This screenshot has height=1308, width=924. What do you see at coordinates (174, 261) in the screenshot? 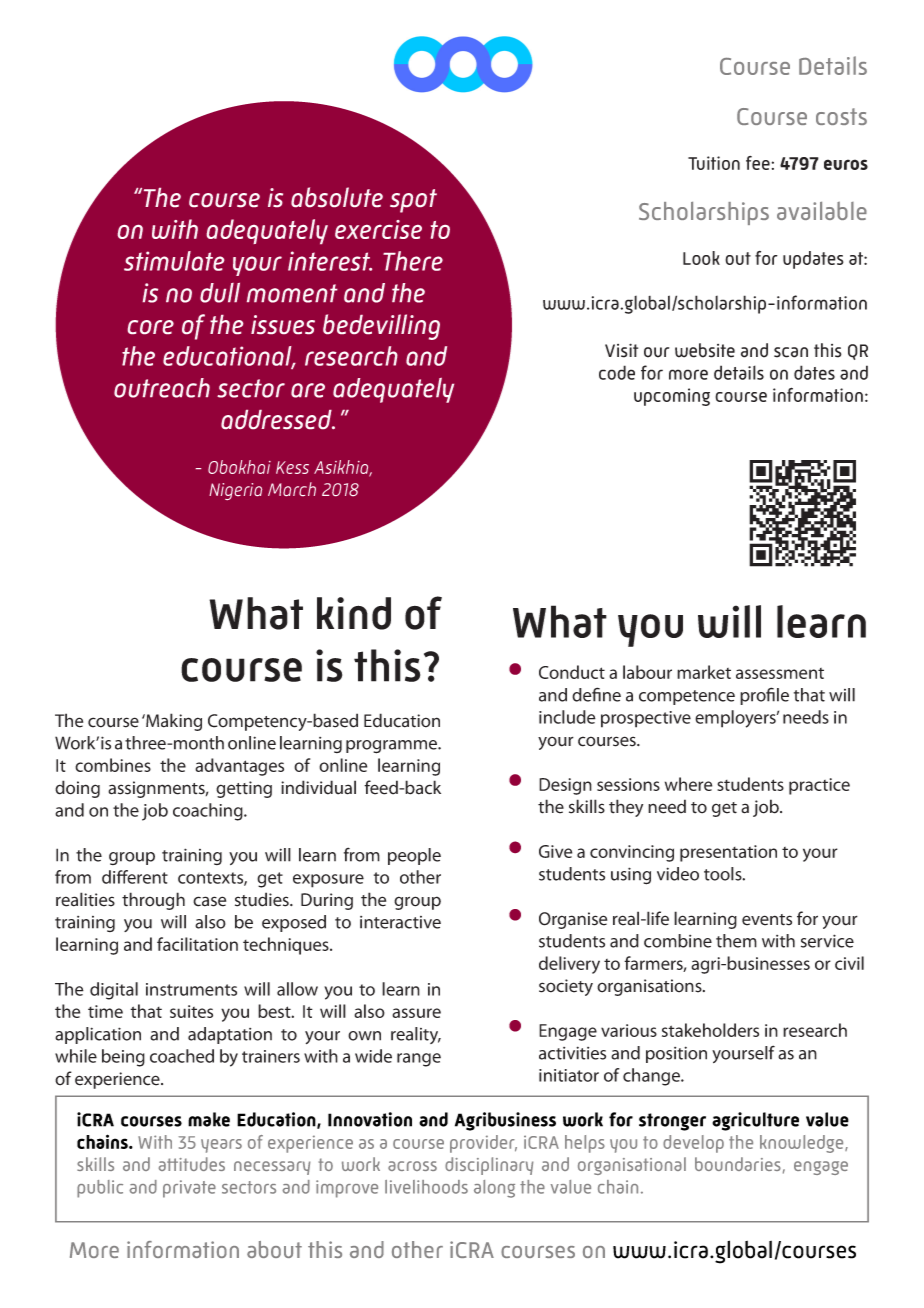
I see `stimulate` at bounding box center [174, 261].
